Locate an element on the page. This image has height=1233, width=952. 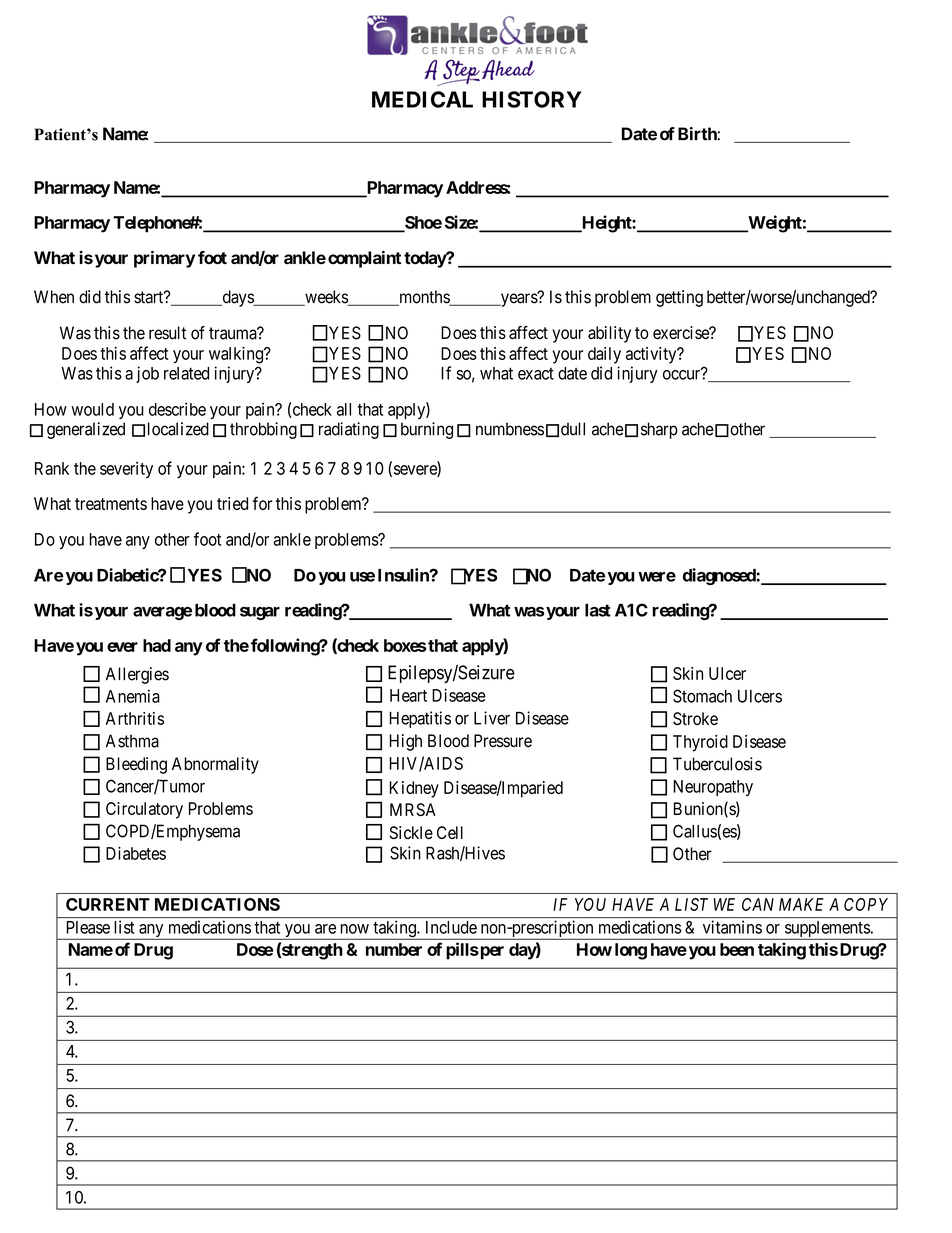
Heart is located at coordinates (408, 695).
